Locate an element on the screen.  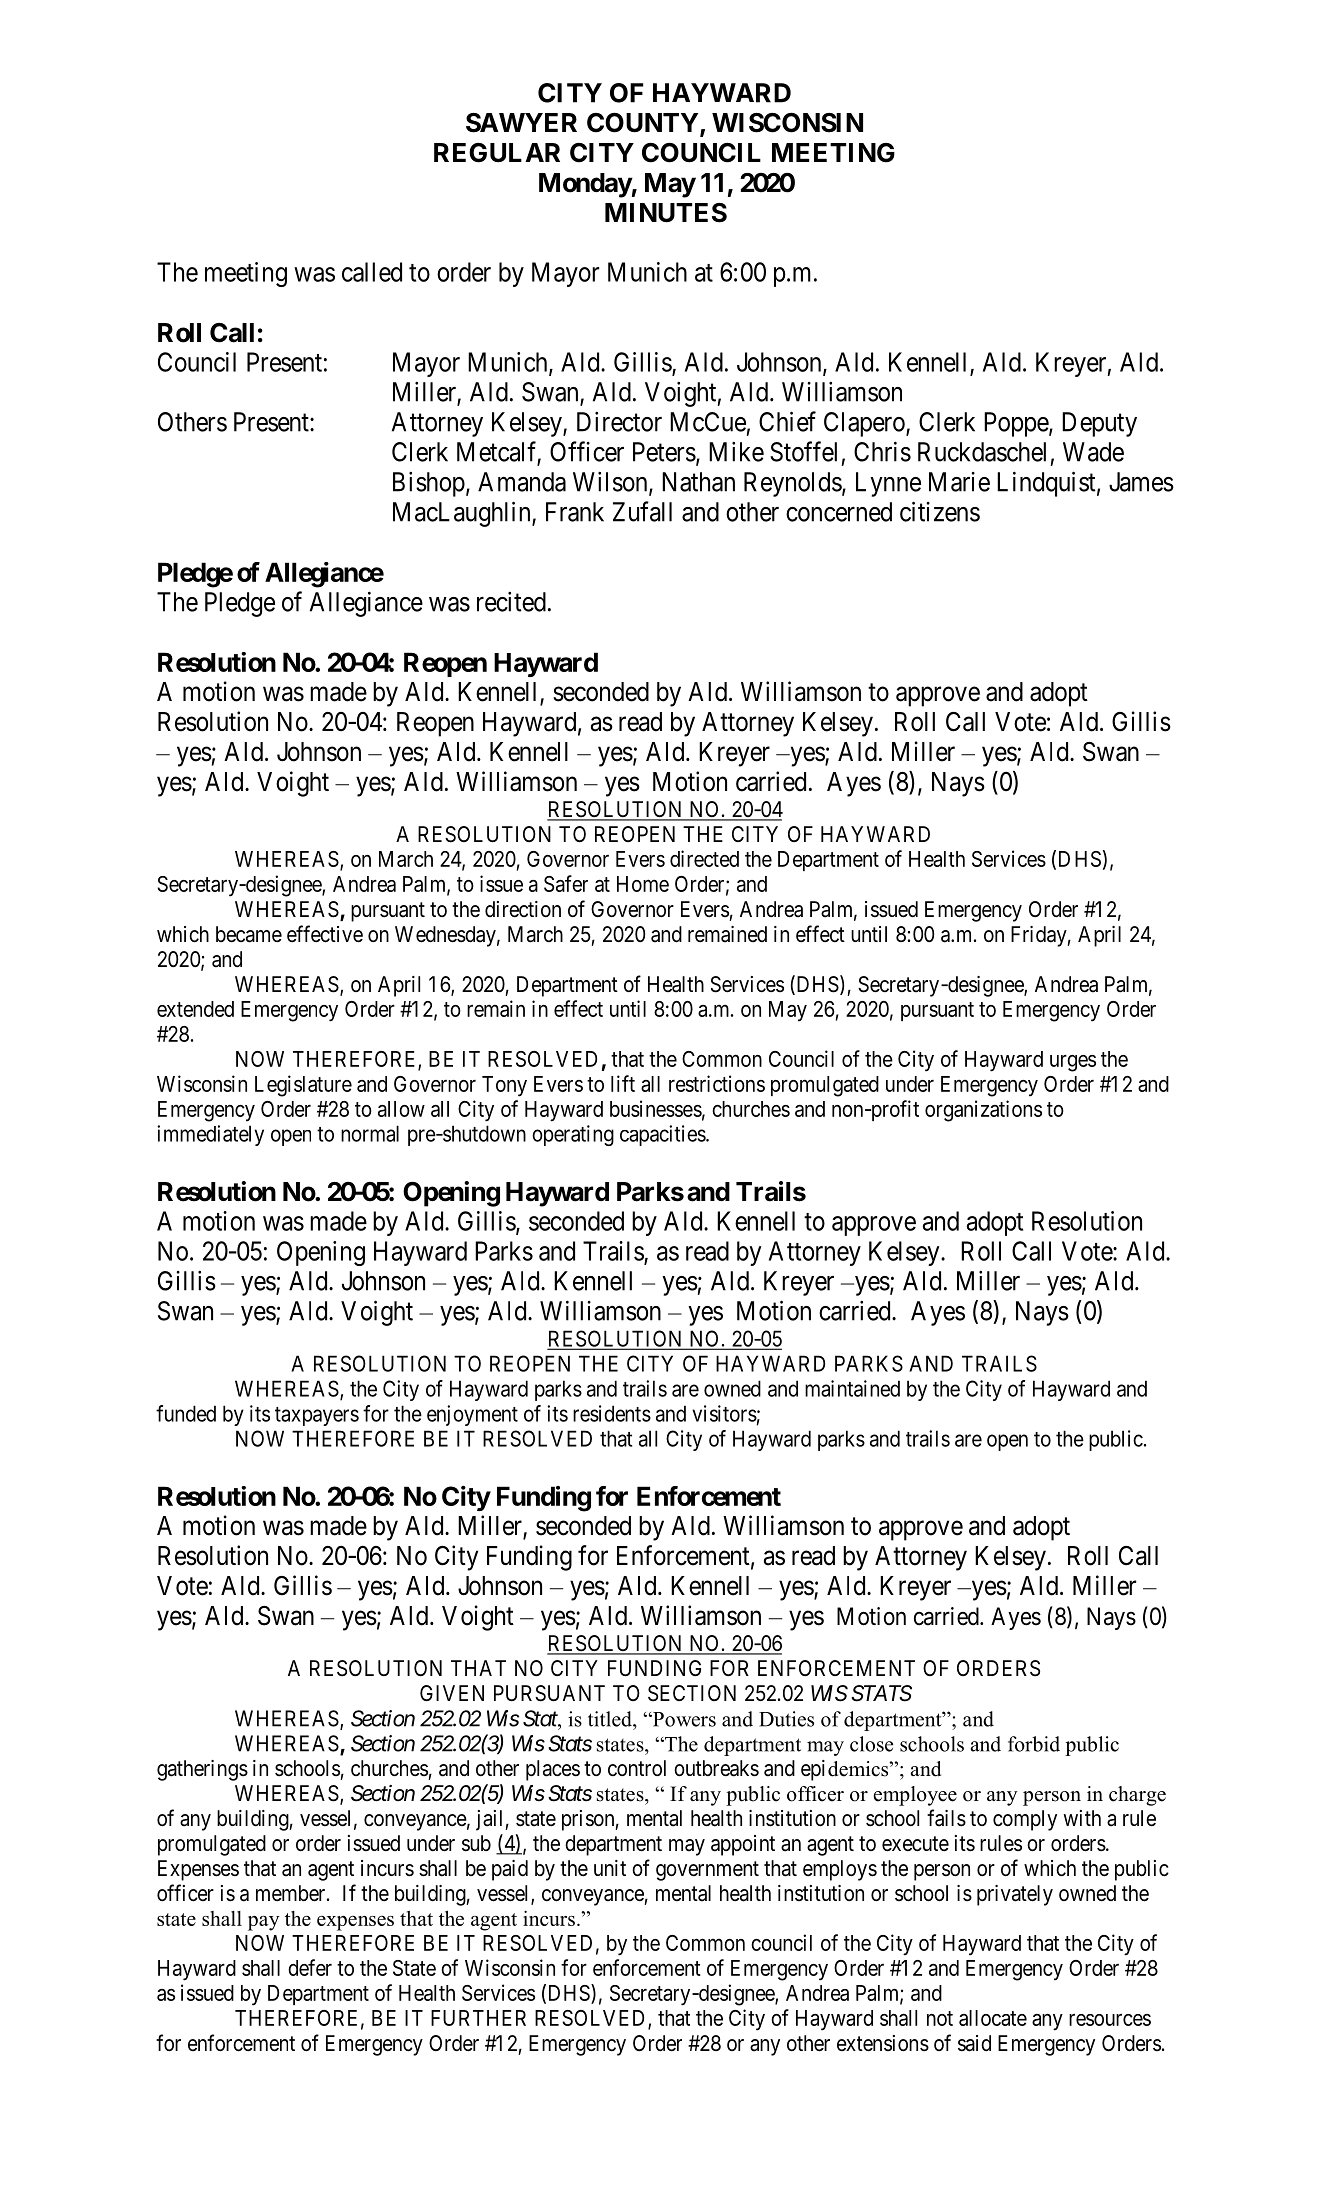
COUNTY is located at coordinates (644, 123).
